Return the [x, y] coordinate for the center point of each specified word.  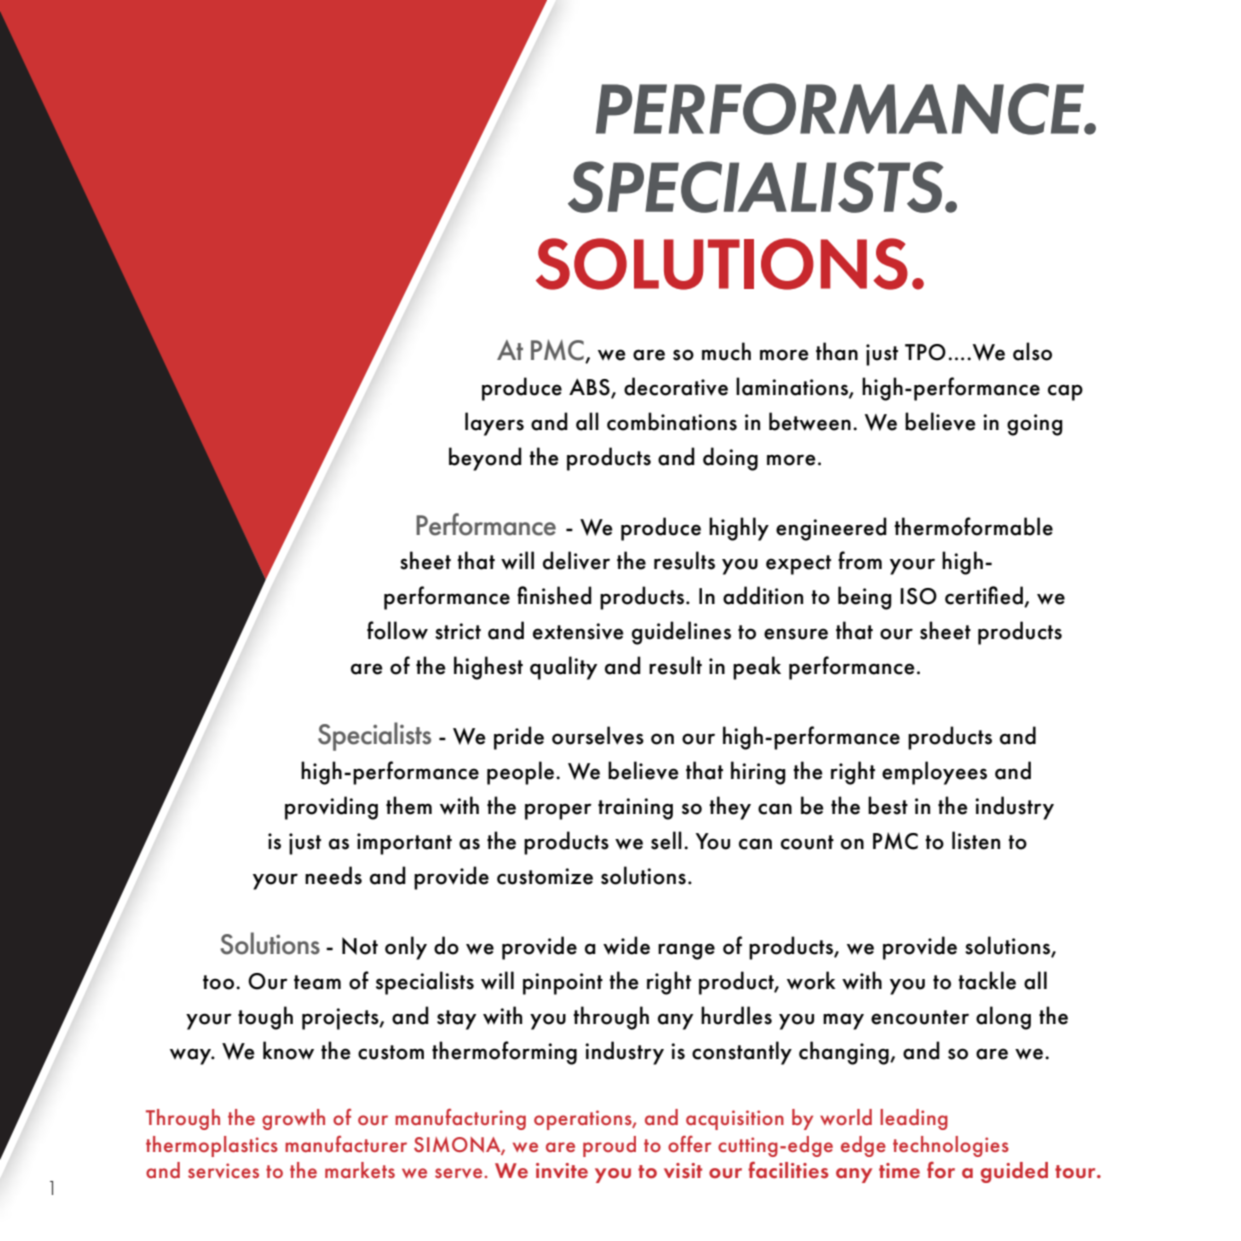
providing [331, 808]
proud [609, 1146]
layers [494, 424]
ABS [590, 387]
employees [934, 773]
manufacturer [346, 1143]
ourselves [598, 735]
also [1032, 351]
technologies [951, 1146]
